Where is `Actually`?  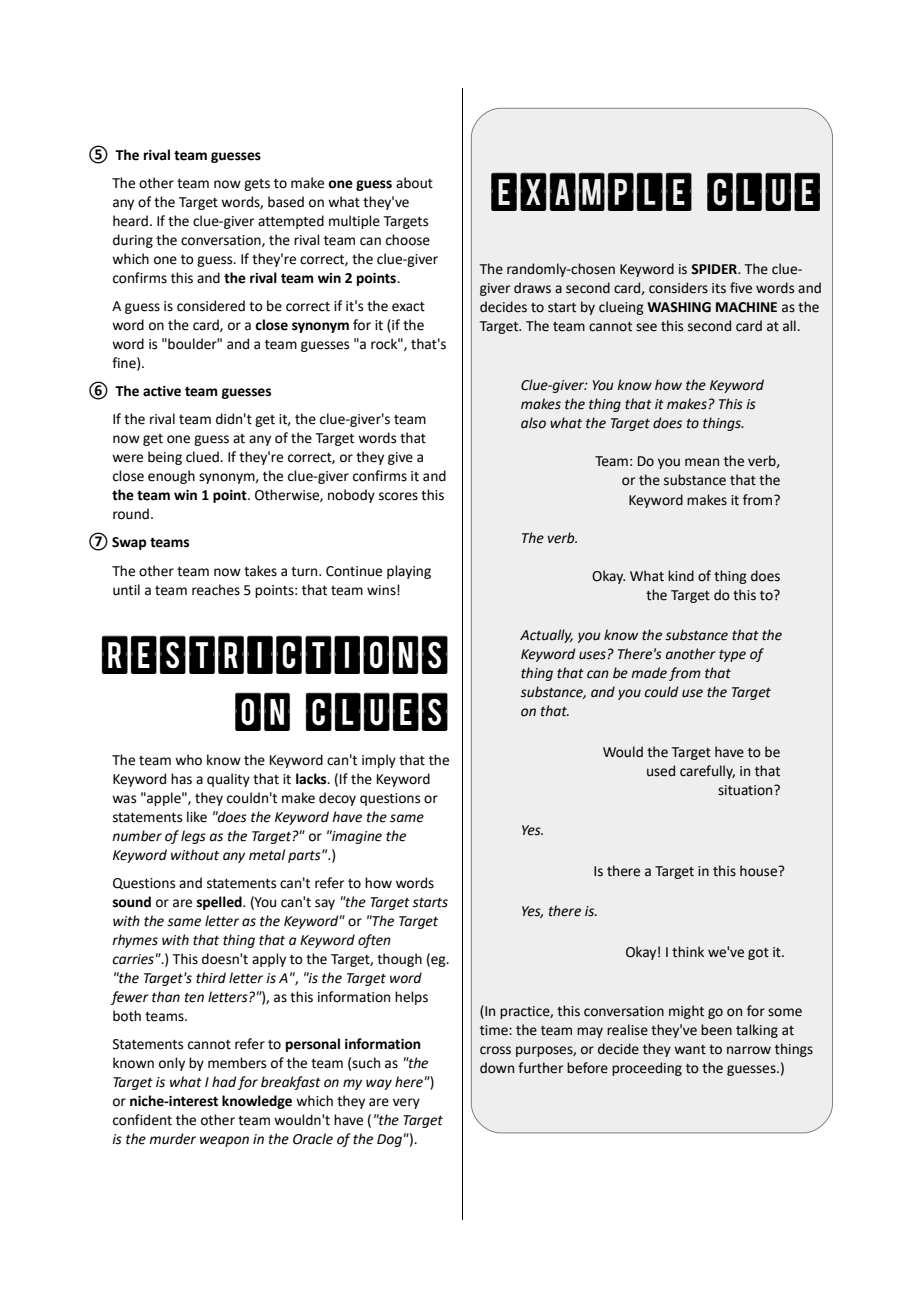
Actually is located at coordinates (546, 636).
